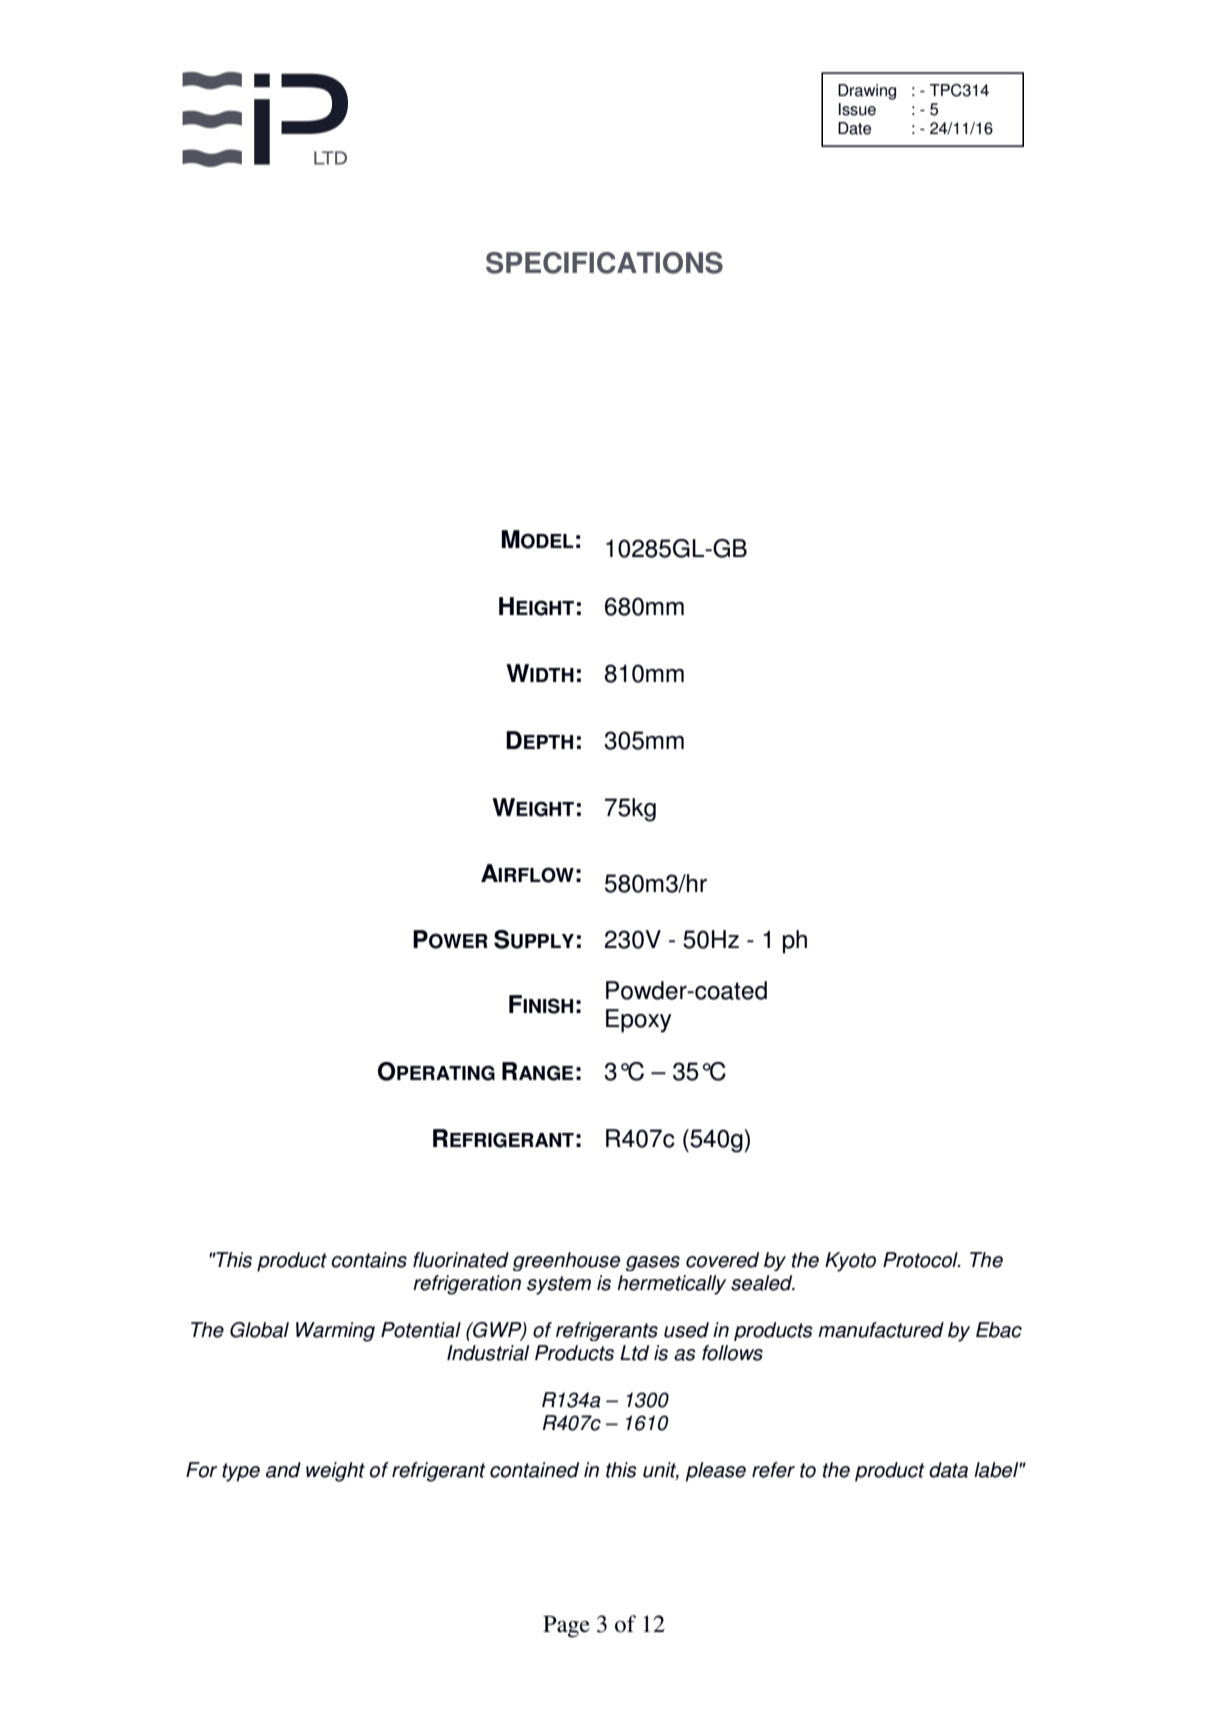 The height and width of the image is (1710, 1208). I want to click on Page, so click(566, 1627).
